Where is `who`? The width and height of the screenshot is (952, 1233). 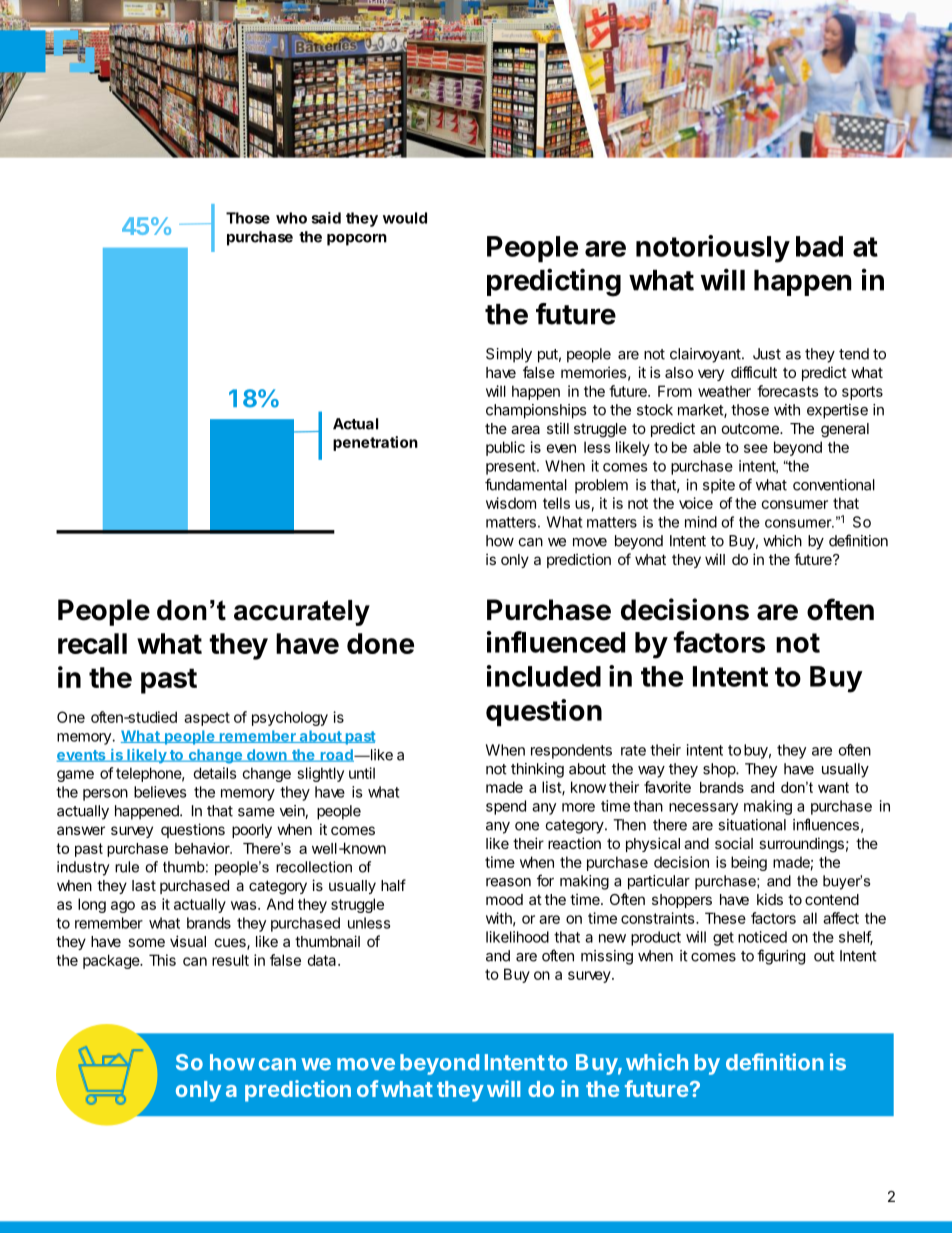 who is located at coordinates (291, 218).
